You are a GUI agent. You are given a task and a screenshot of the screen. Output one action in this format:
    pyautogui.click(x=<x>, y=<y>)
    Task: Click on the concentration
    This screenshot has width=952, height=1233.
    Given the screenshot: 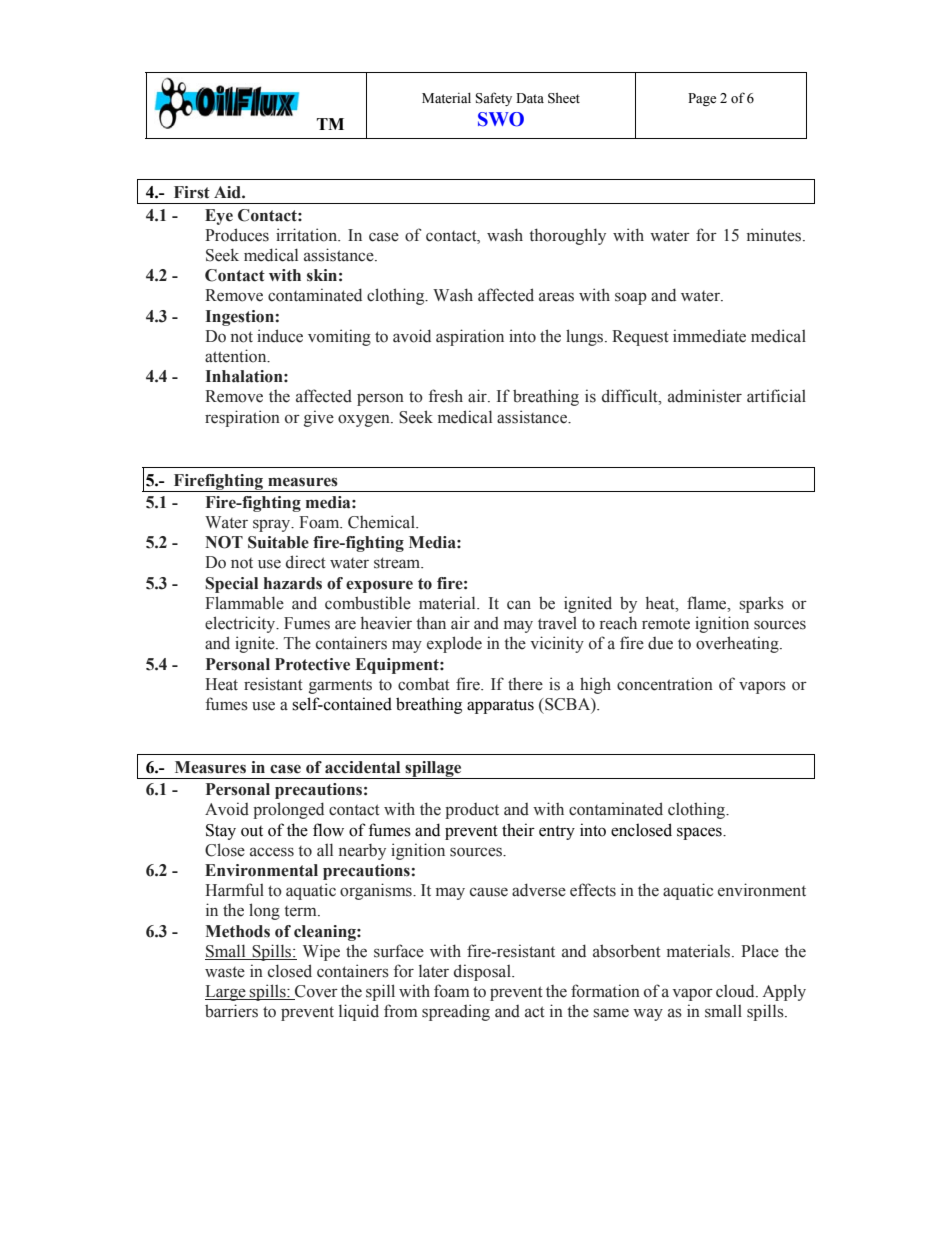 What is the action you would take?
    pyautogui.click(x=665, y=684)
